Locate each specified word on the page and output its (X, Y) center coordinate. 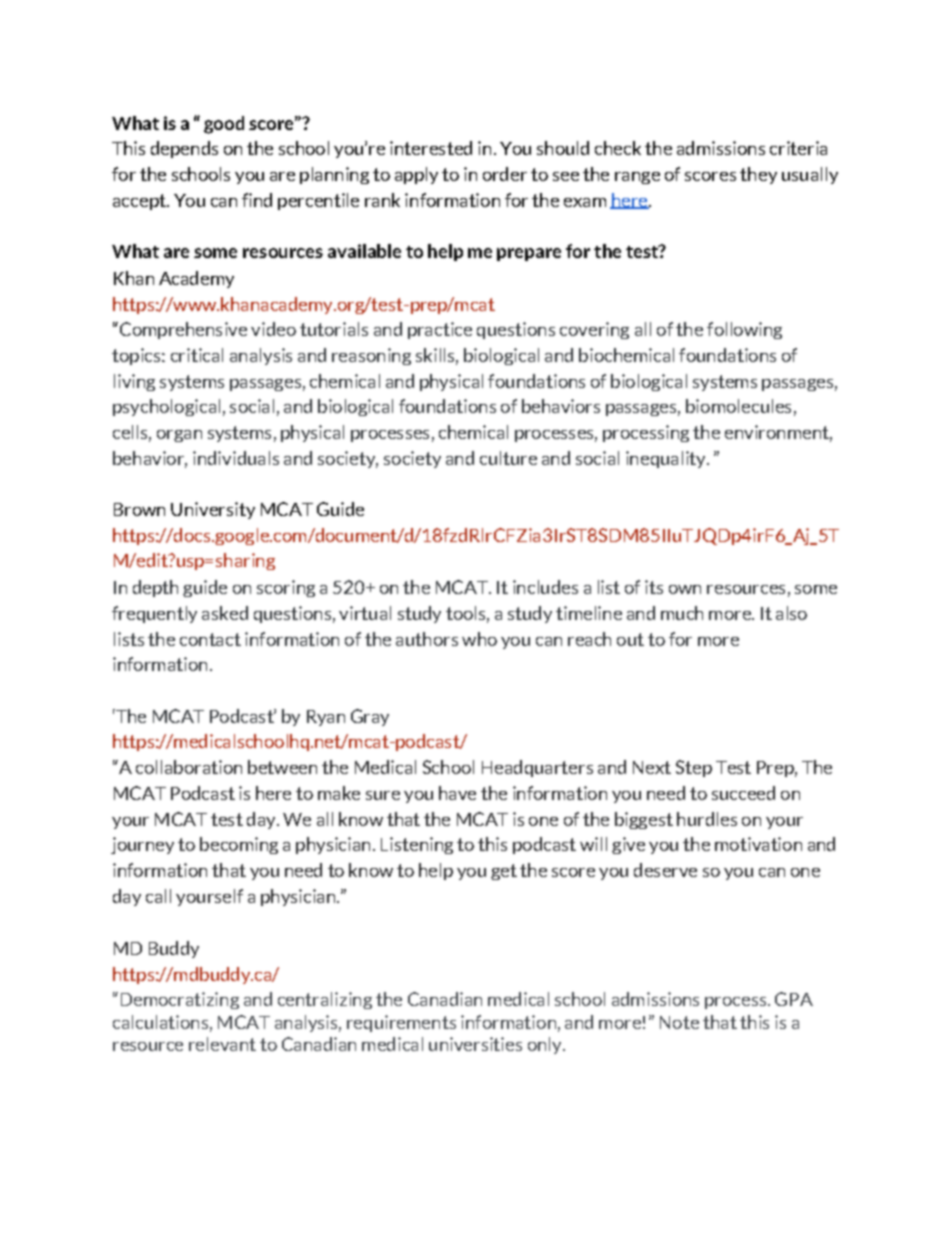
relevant (222, 1044)
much (682, 613)
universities (475, 1044)
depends (184, 149)
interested (431, 148)
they (758, 175)
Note (679, 1022)
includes (545, 587)
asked (225, 613)
